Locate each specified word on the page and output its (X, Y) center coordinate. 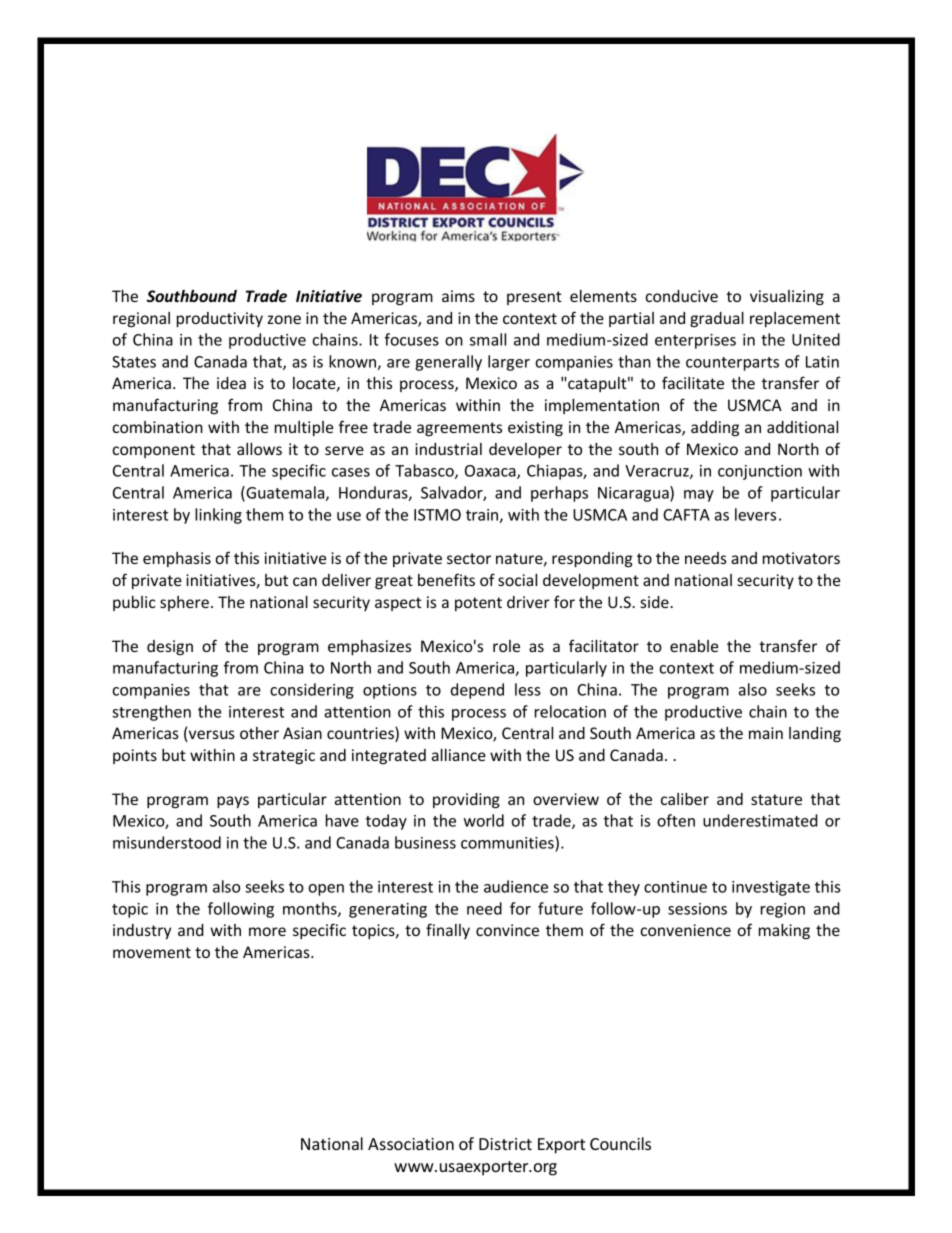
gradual (717, 319)
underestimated (760, 820)
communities (508, 842)
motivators (801, 558)
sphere (184, 603)
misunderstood (167, 842)
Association (411, 1144)
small (488, 339)
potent (478, 604)
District (505, 1144)
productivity (220, 319)
